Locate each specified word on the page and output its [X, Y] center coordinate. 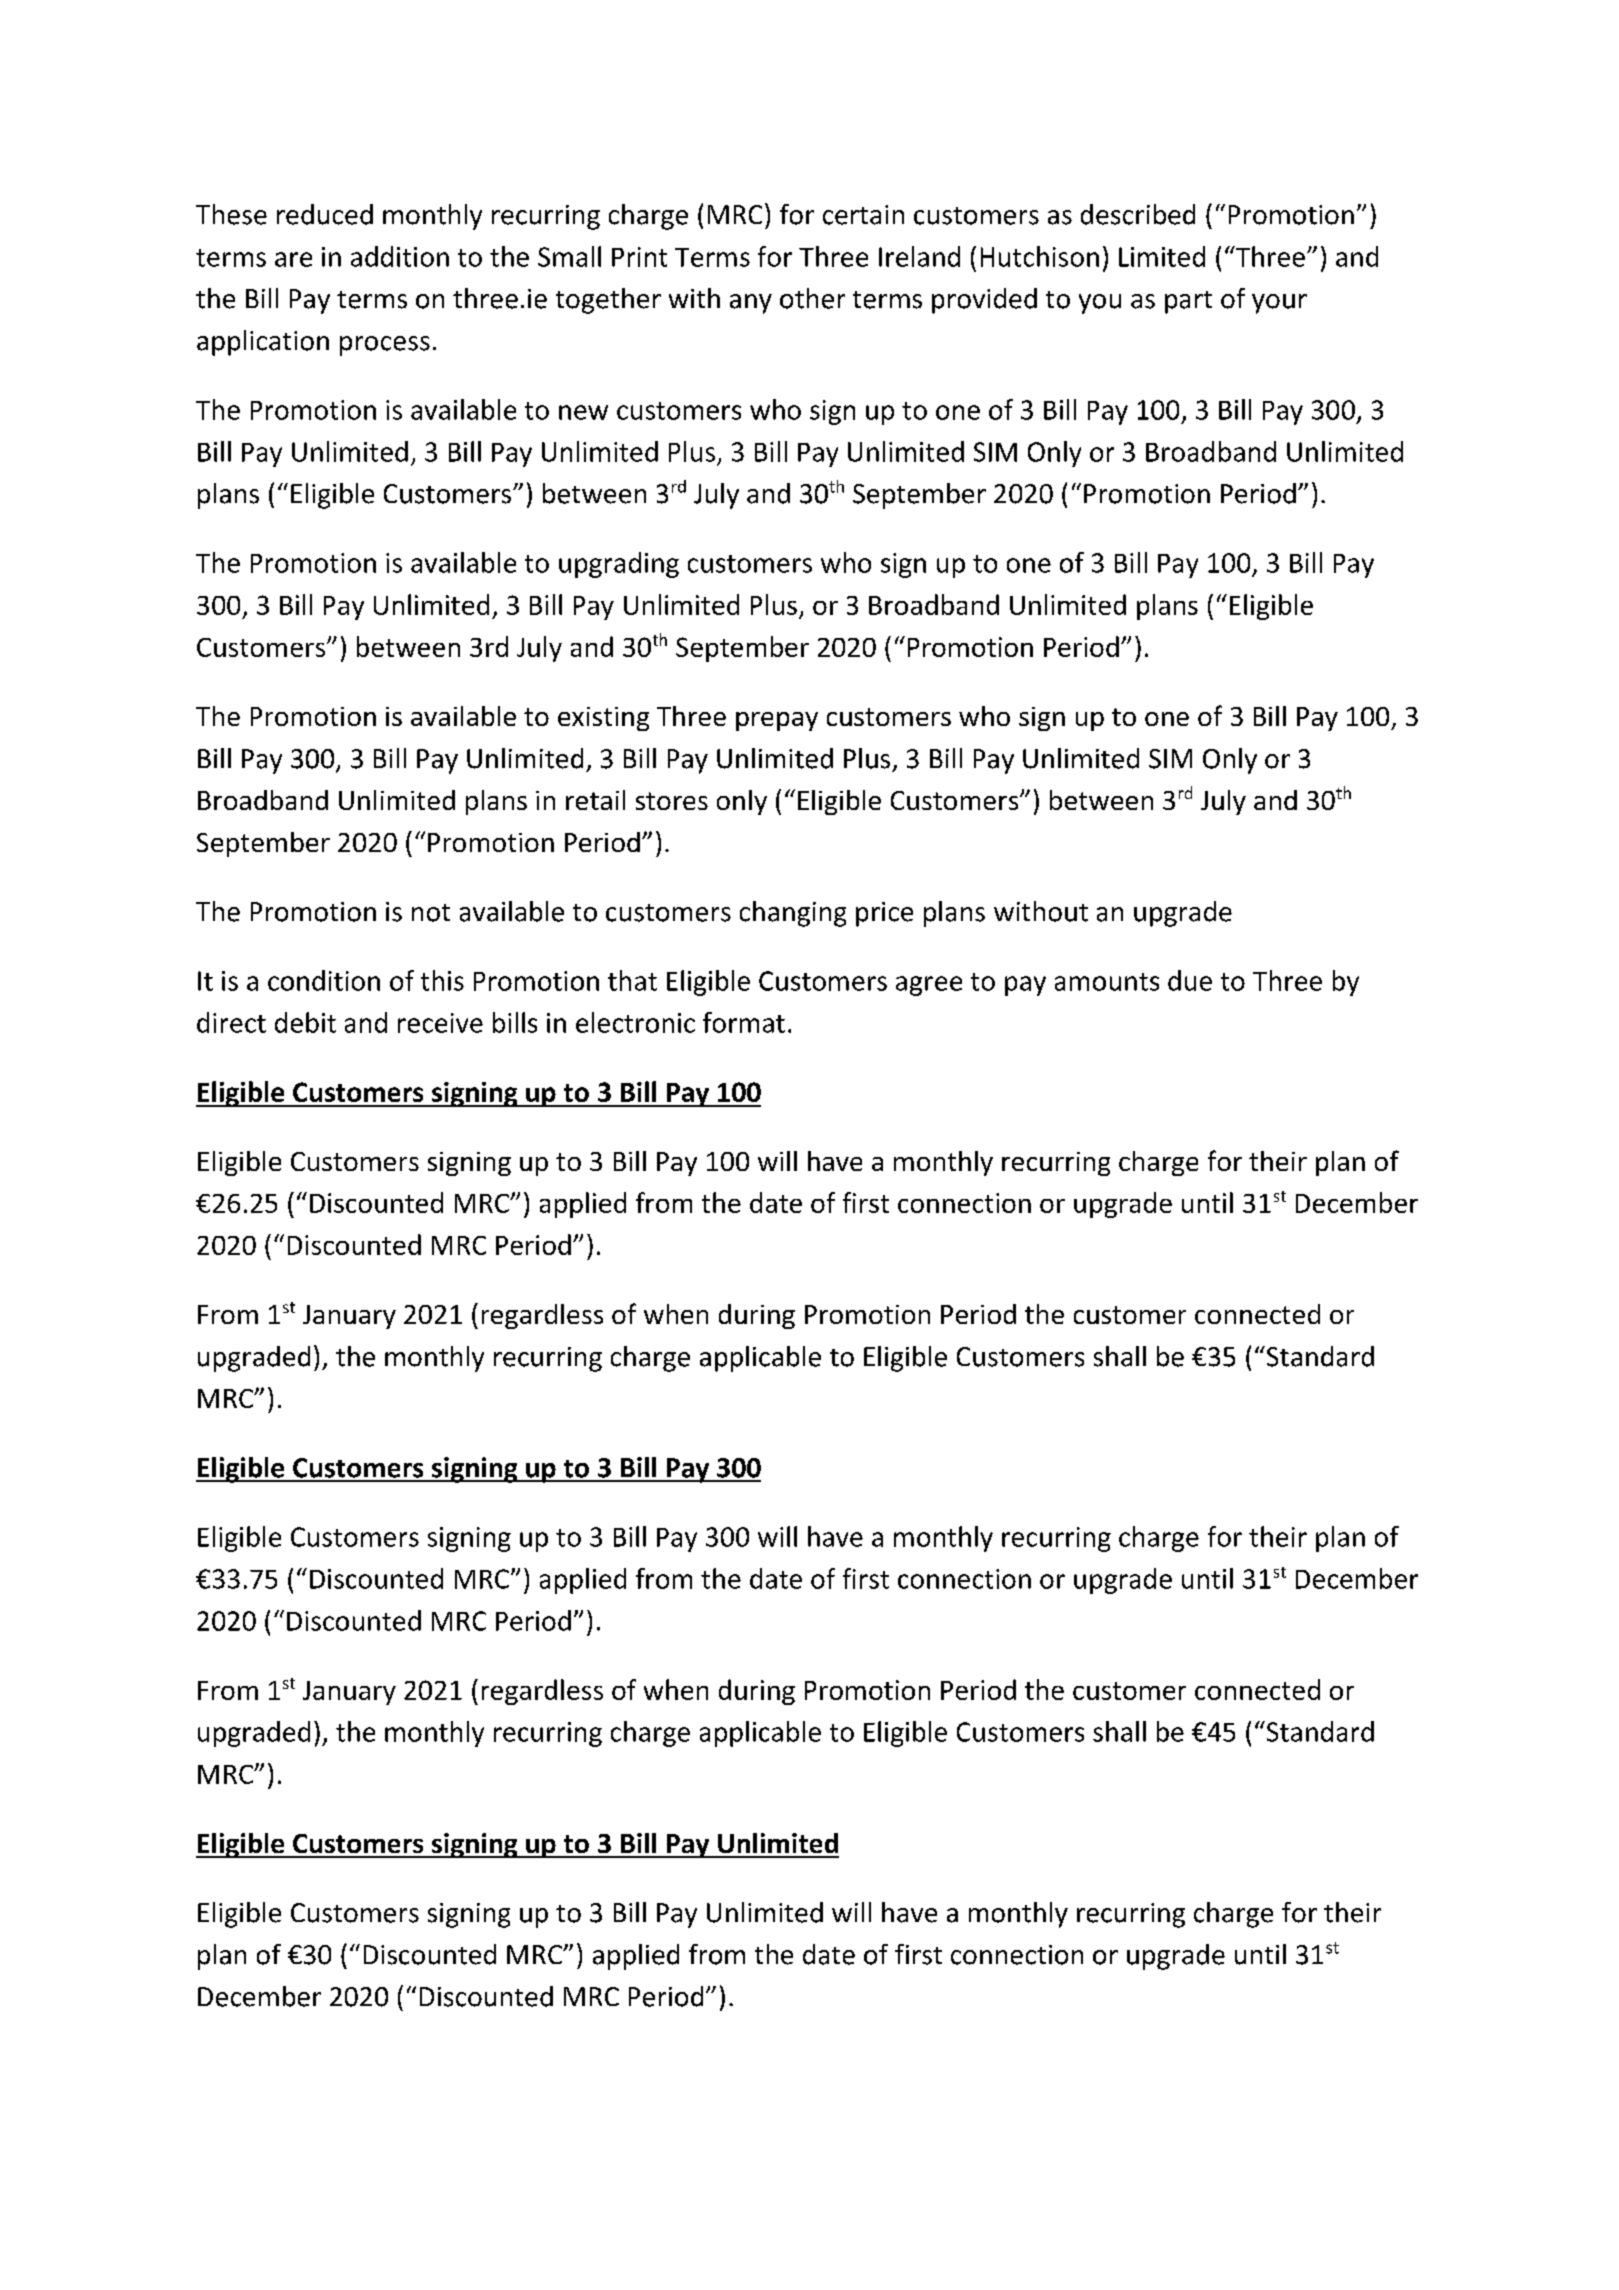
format [744, 1022]
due [1190, 980]
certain [863, 215]
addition [400, 256]
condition [324, 980]
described [1138, 214]
